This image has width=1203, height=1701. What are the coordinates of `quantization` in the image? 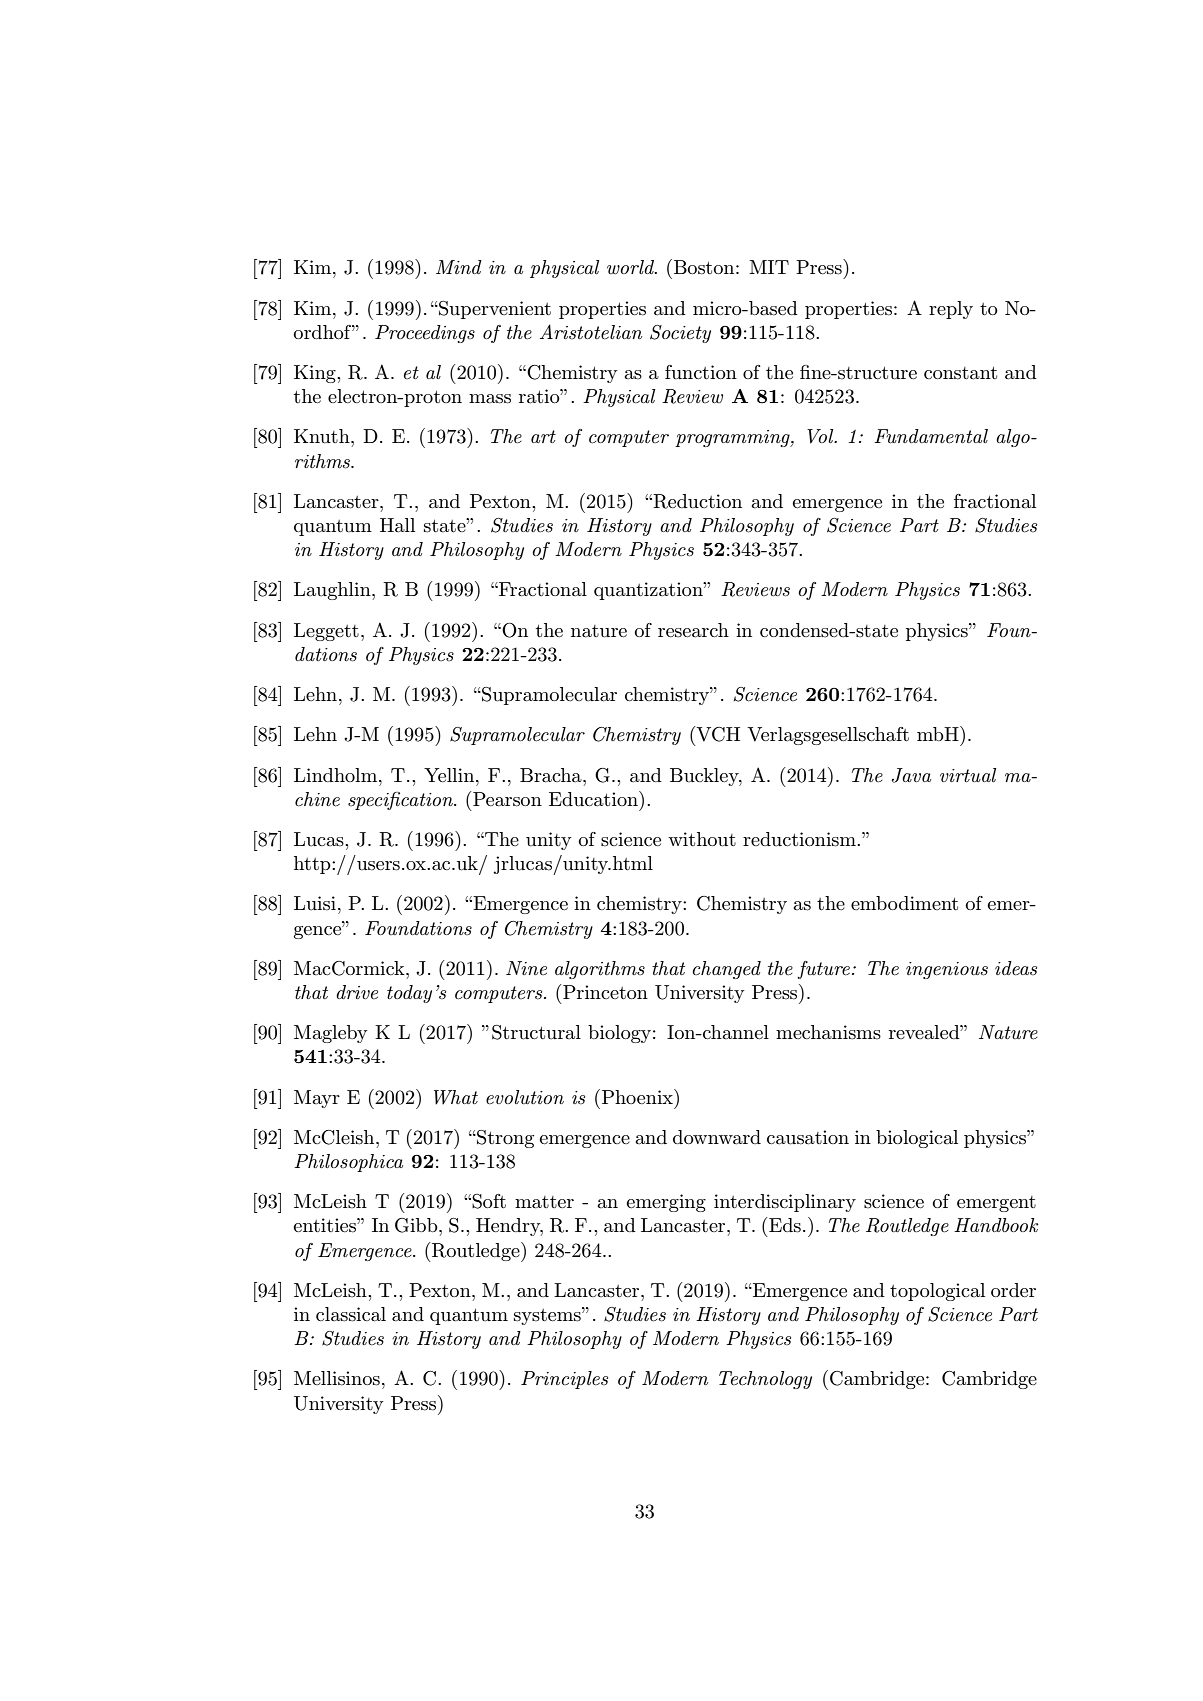 It's located at (649, 591).
